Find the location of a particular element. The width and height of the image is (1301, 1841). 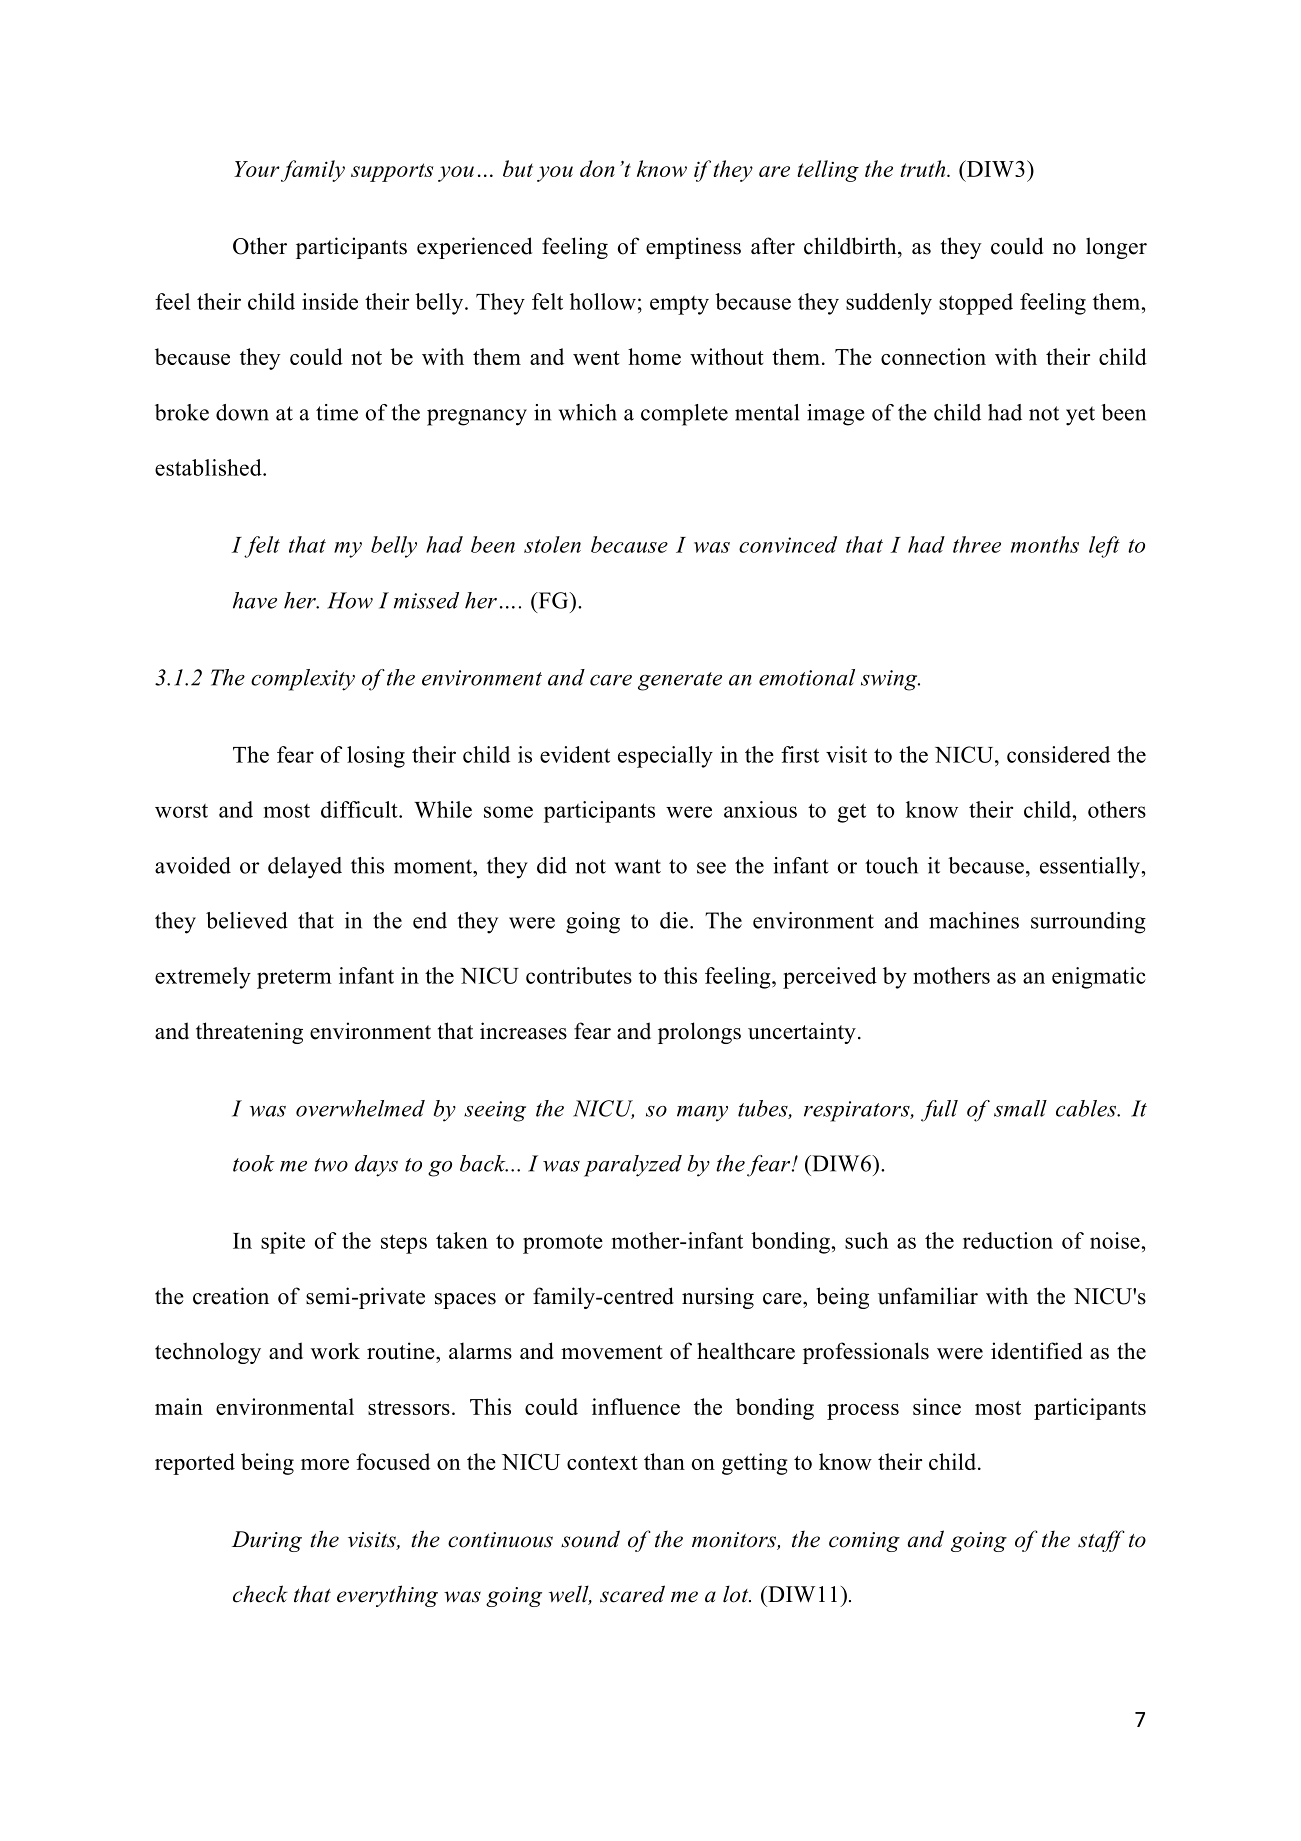

stolen is located at coordinates (552, 544).
